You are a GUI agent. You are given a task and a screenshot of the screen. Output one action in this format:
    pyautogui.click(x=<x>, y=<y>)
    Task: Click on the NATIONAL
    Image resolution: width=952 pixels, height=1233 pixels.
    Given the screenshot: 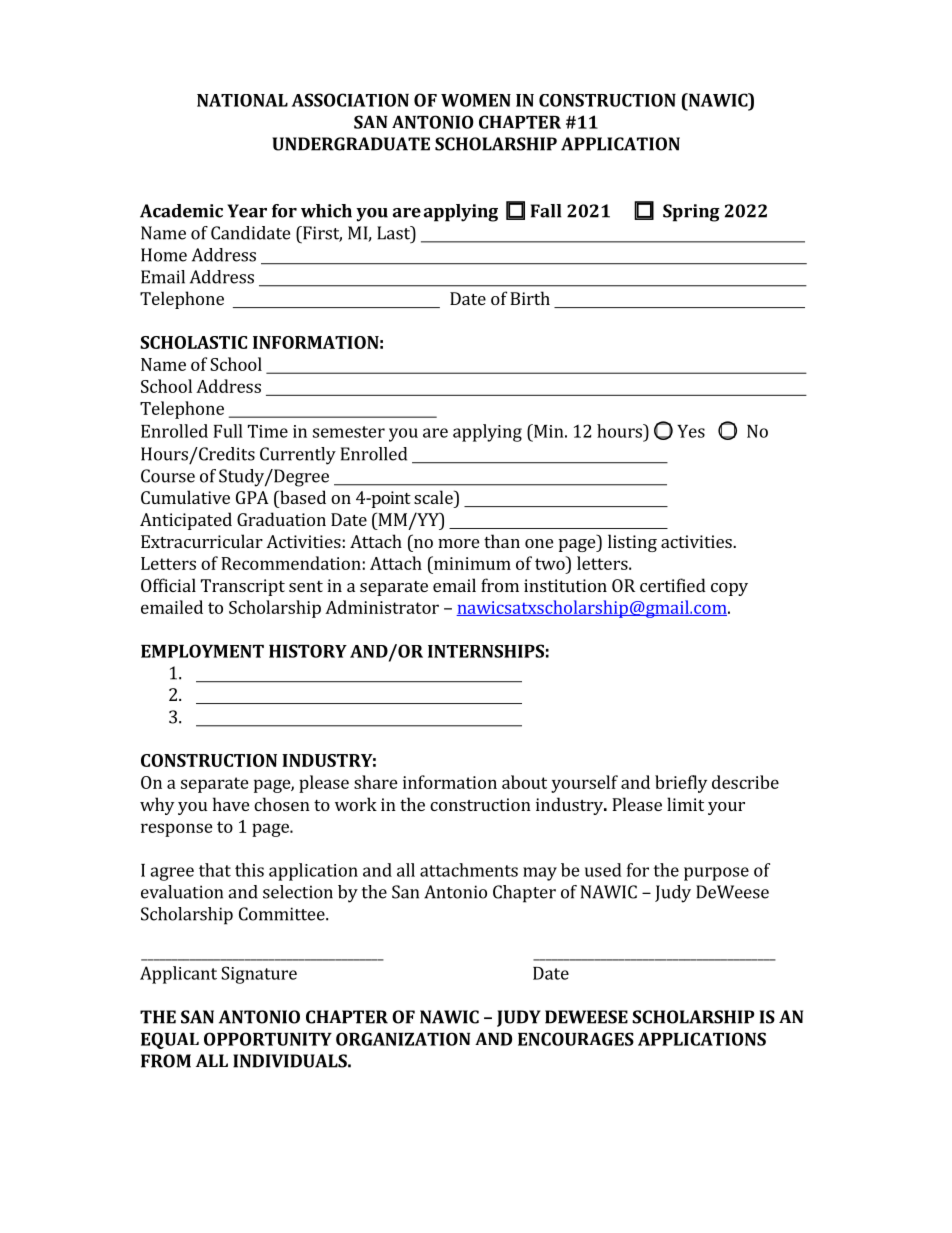 What is the action you would take?
    pyautogui.click(x=242, y=100)
